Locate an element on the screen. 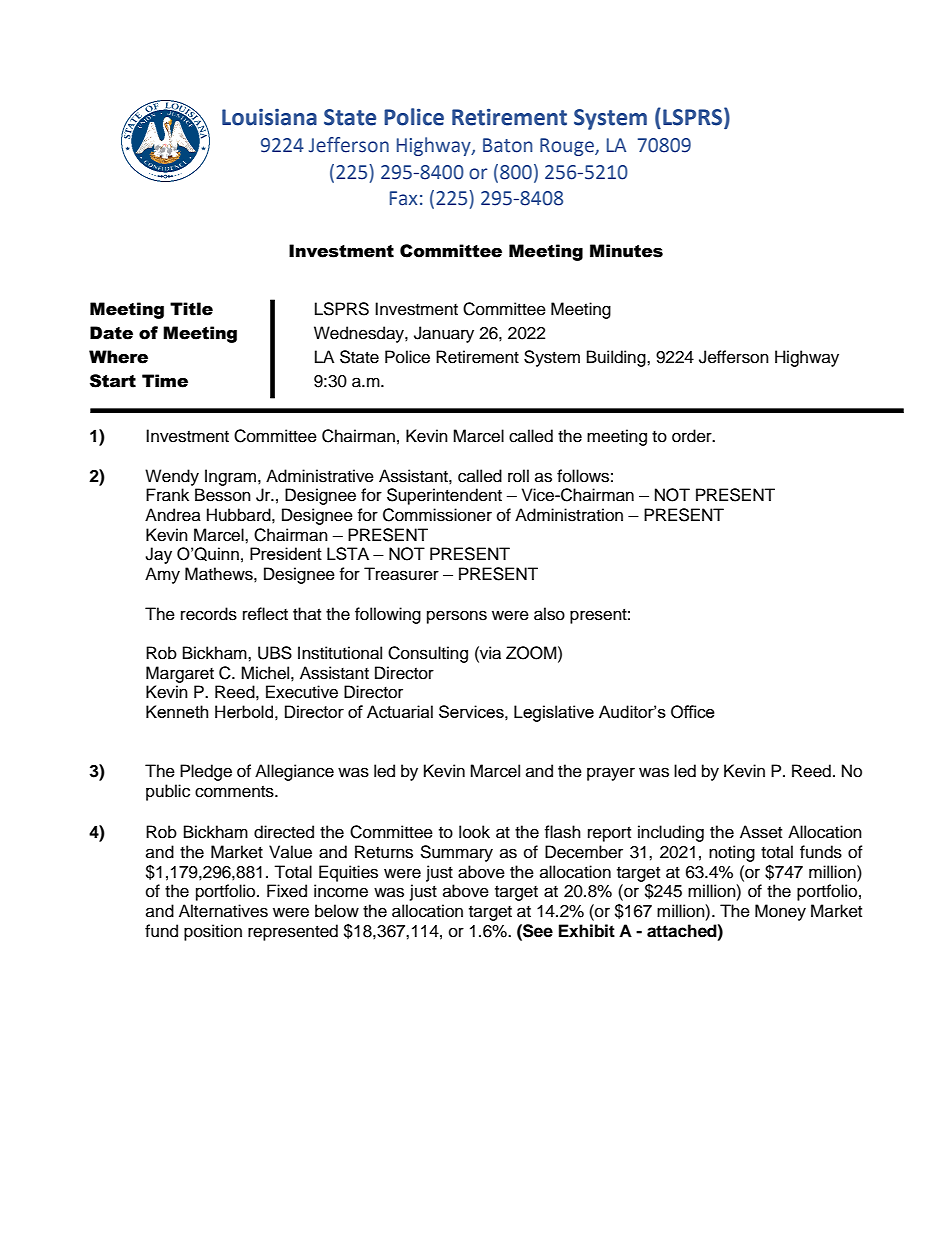 The width and height of the screenshot is (952, 1233). Summary is located at coordinates (456, 853).
